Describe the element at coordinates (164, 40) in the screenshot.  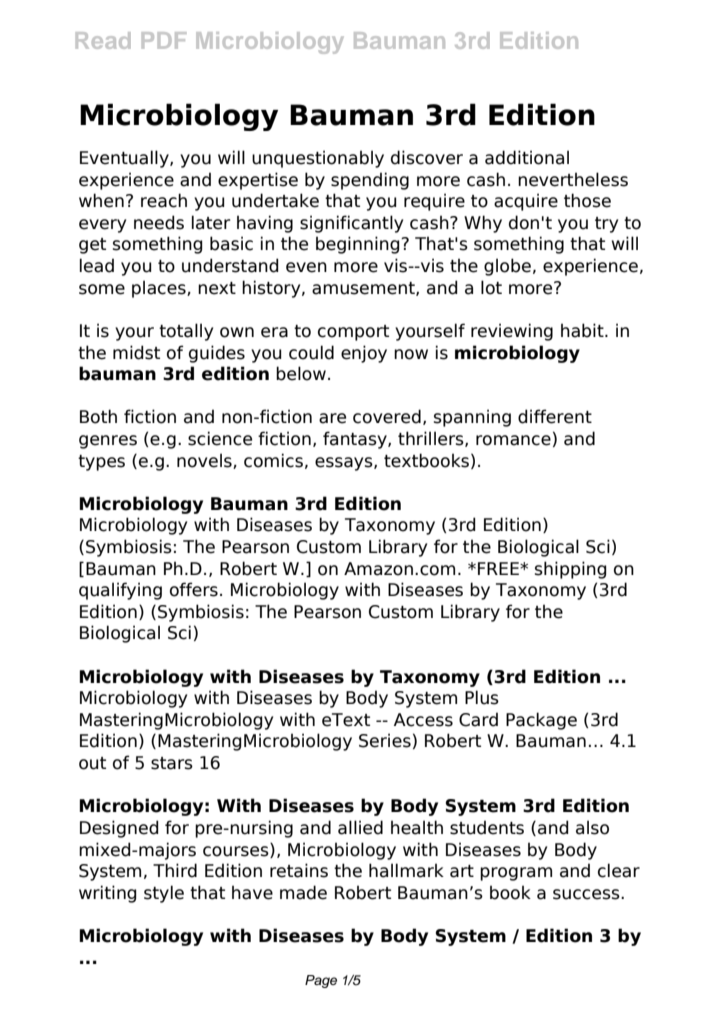
I see `PDF` at that location.
